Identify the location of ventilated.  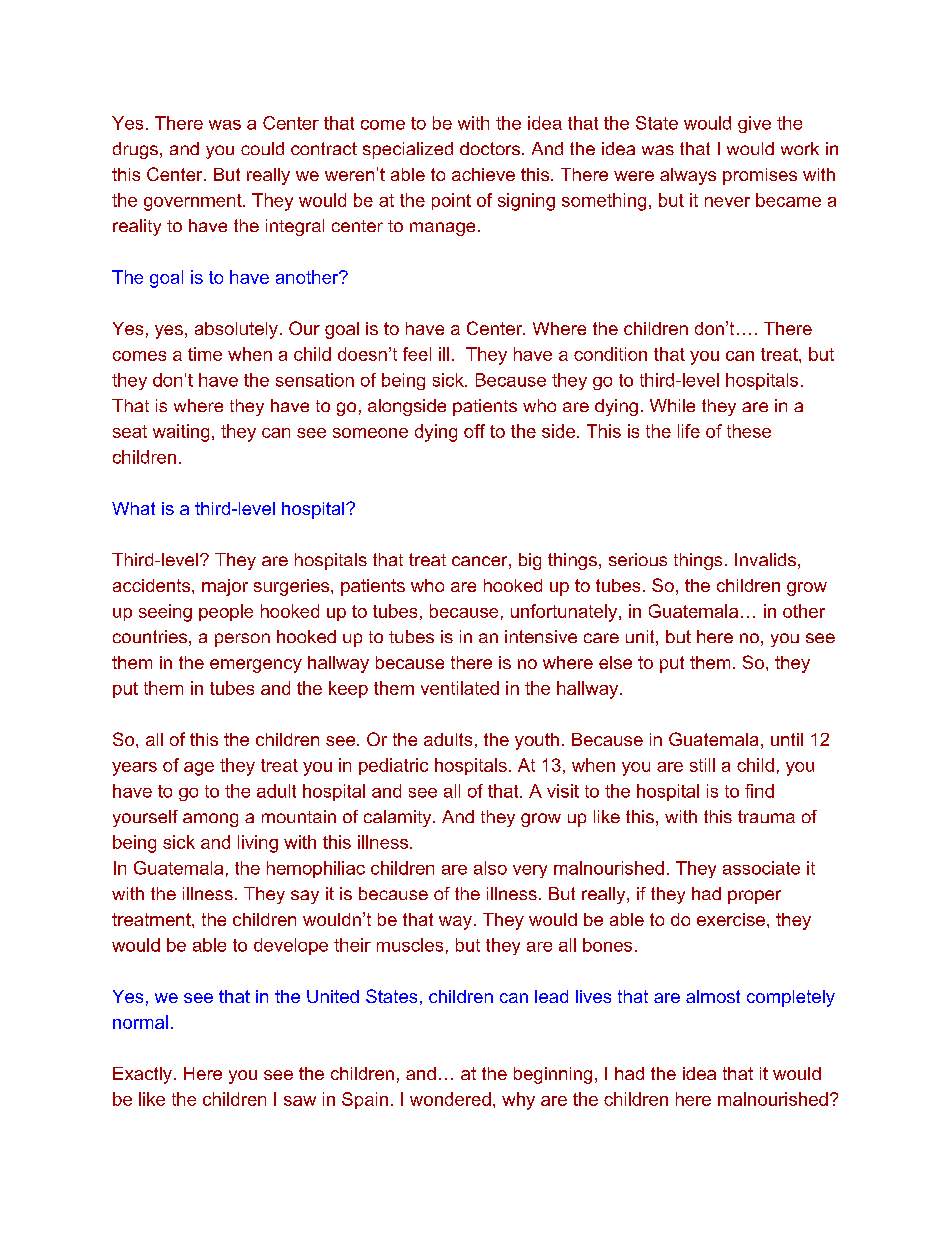
(460, 688).
